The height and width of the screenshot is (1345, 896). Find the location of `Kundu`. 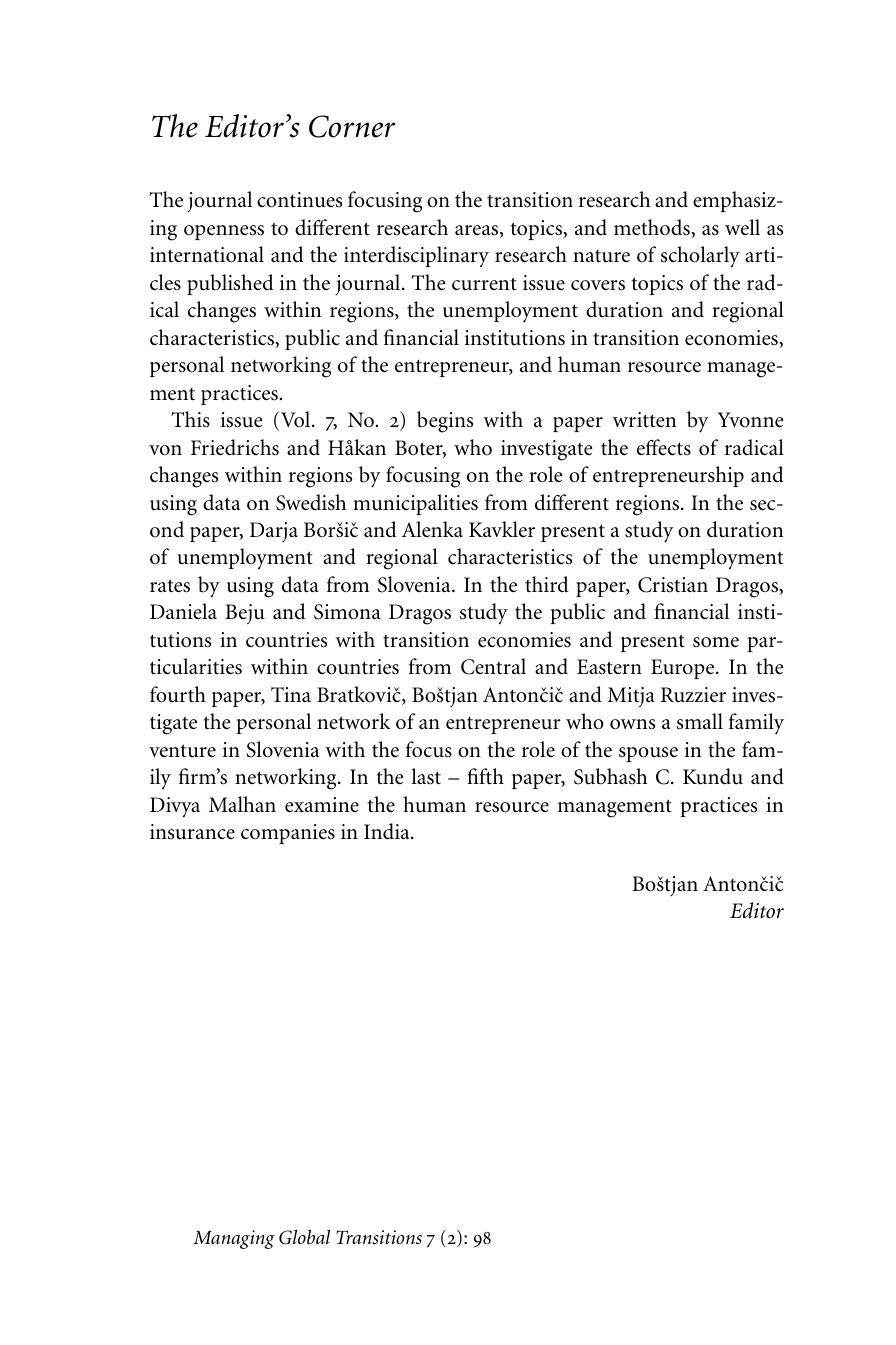

Kundu is located at coordinates (713, 776).
